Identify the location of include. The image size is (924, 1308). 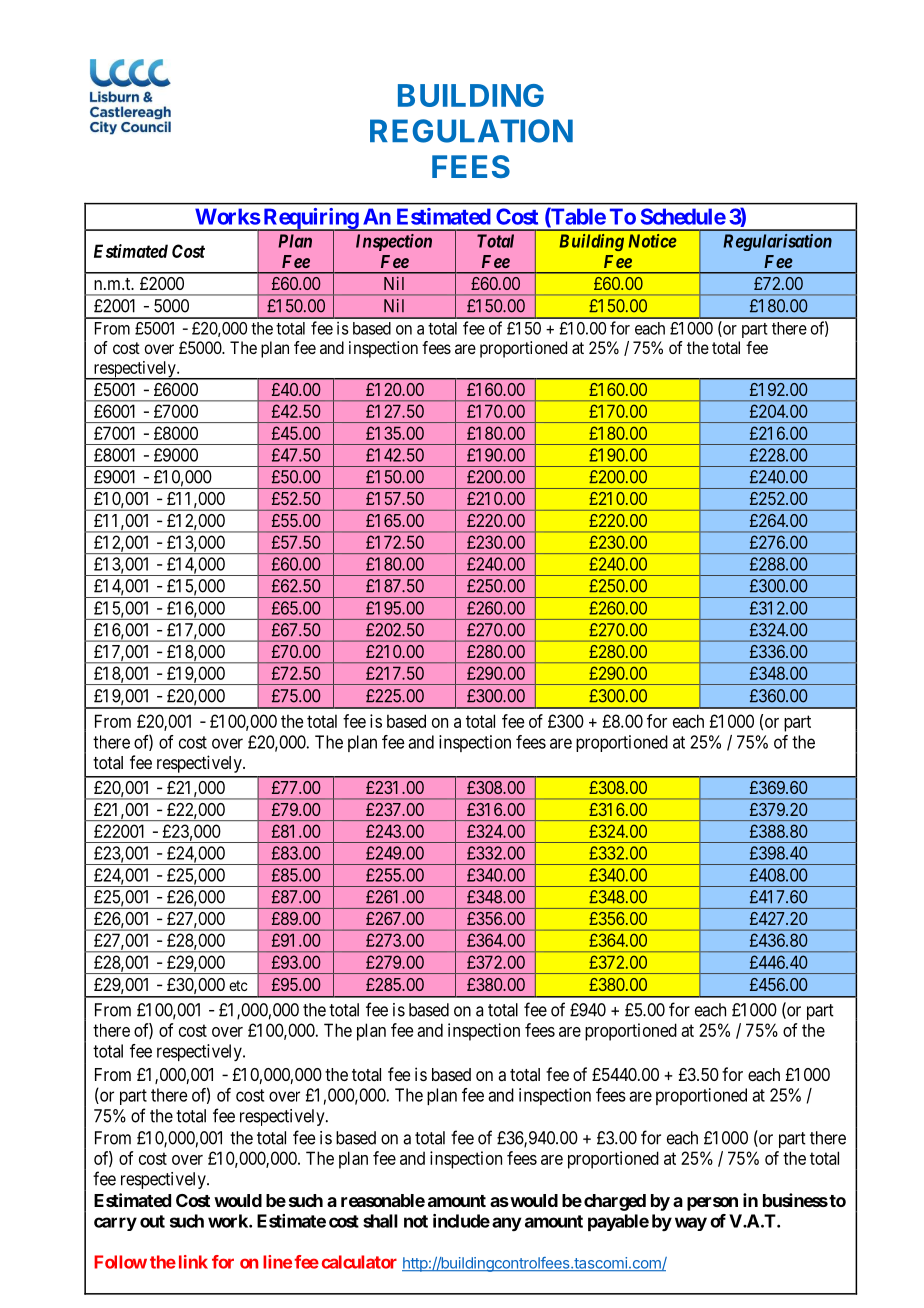
(461, 1221).
